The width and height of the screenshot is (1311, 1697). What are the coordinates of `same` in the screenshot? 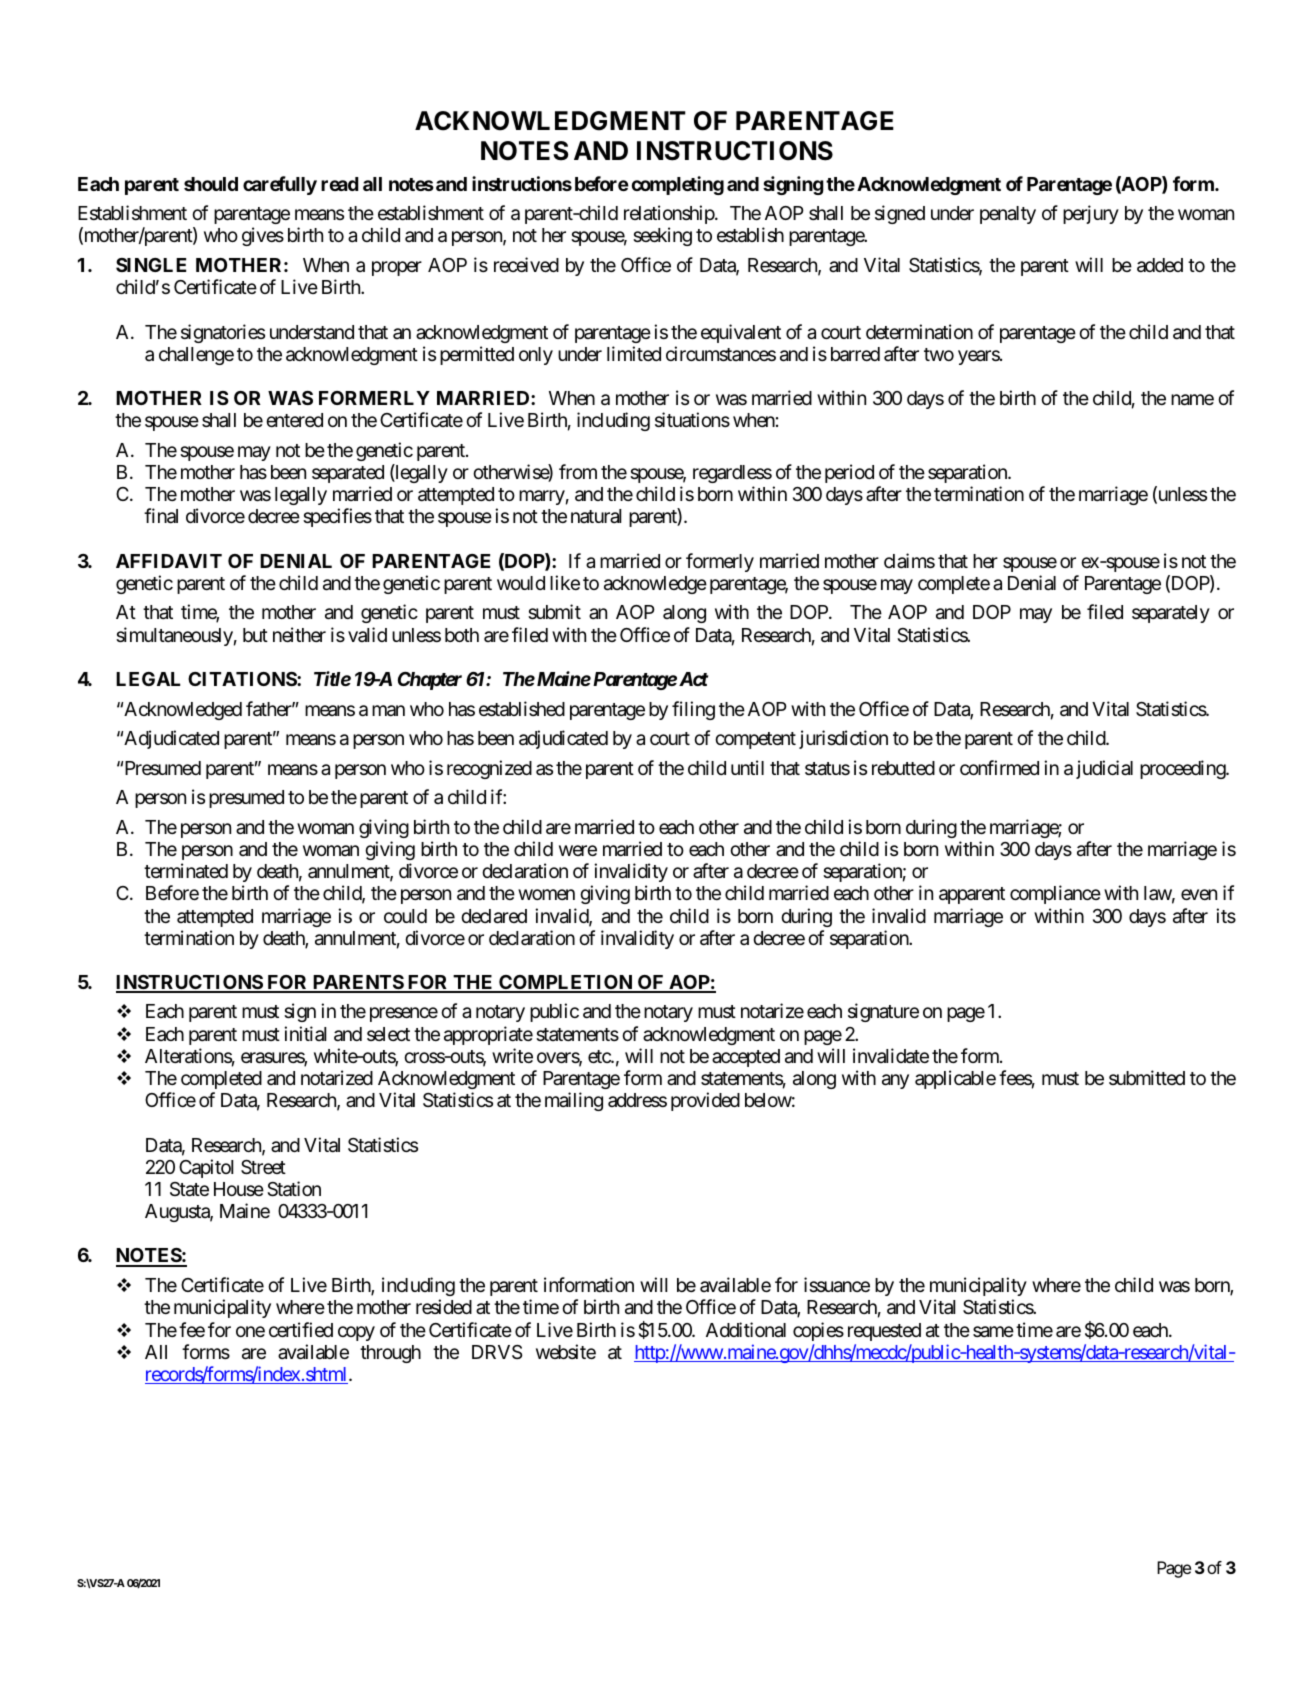 It's located at (993, 1331).
